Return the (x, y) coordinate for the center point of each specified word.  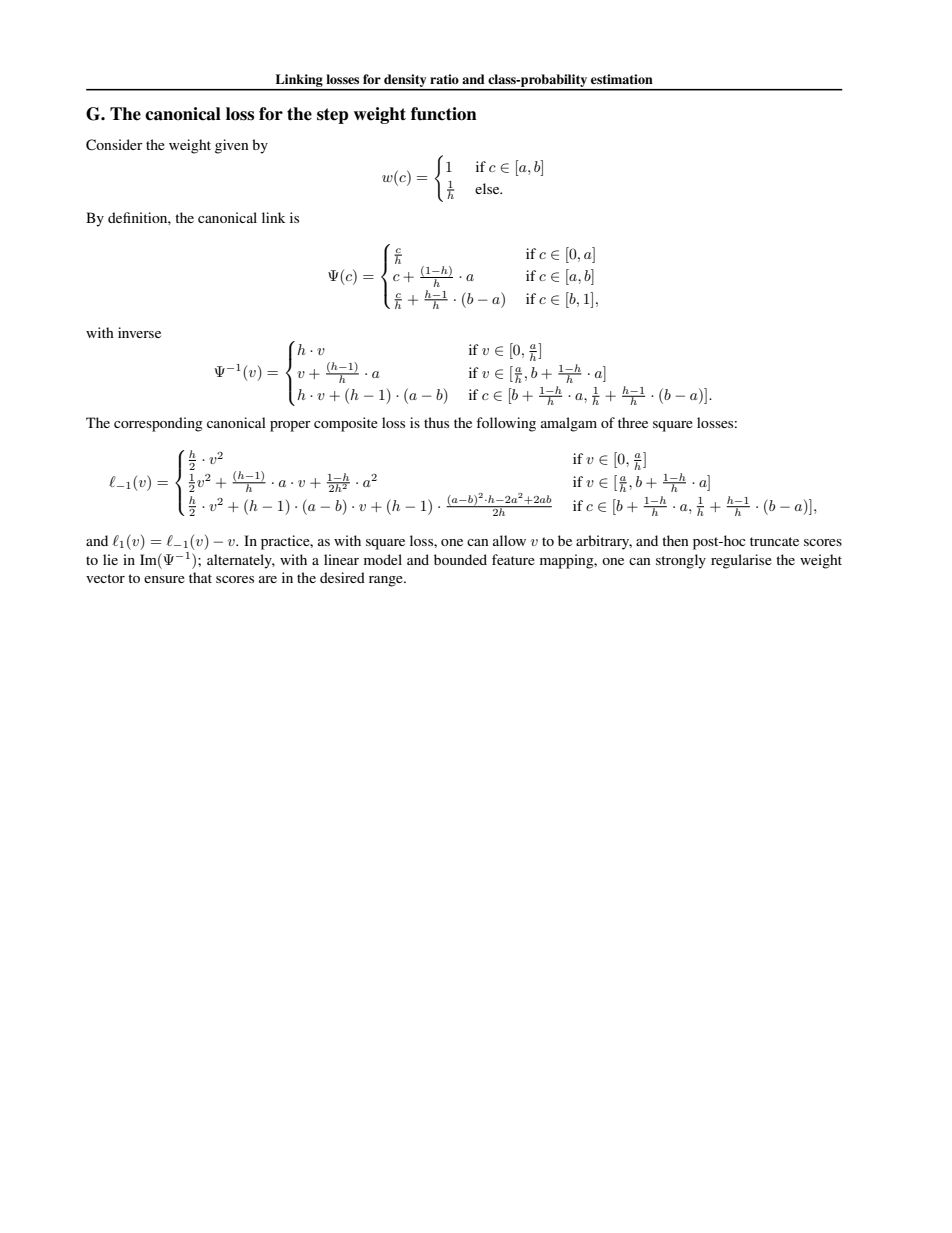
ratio (444, 79)
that (200, 577)
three (633, 422)
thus (436, 422)
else (488, 188)
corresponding (158, 424)
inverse (139, 332)
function (444, 114)
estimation (622, 79)
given (232, 146)
